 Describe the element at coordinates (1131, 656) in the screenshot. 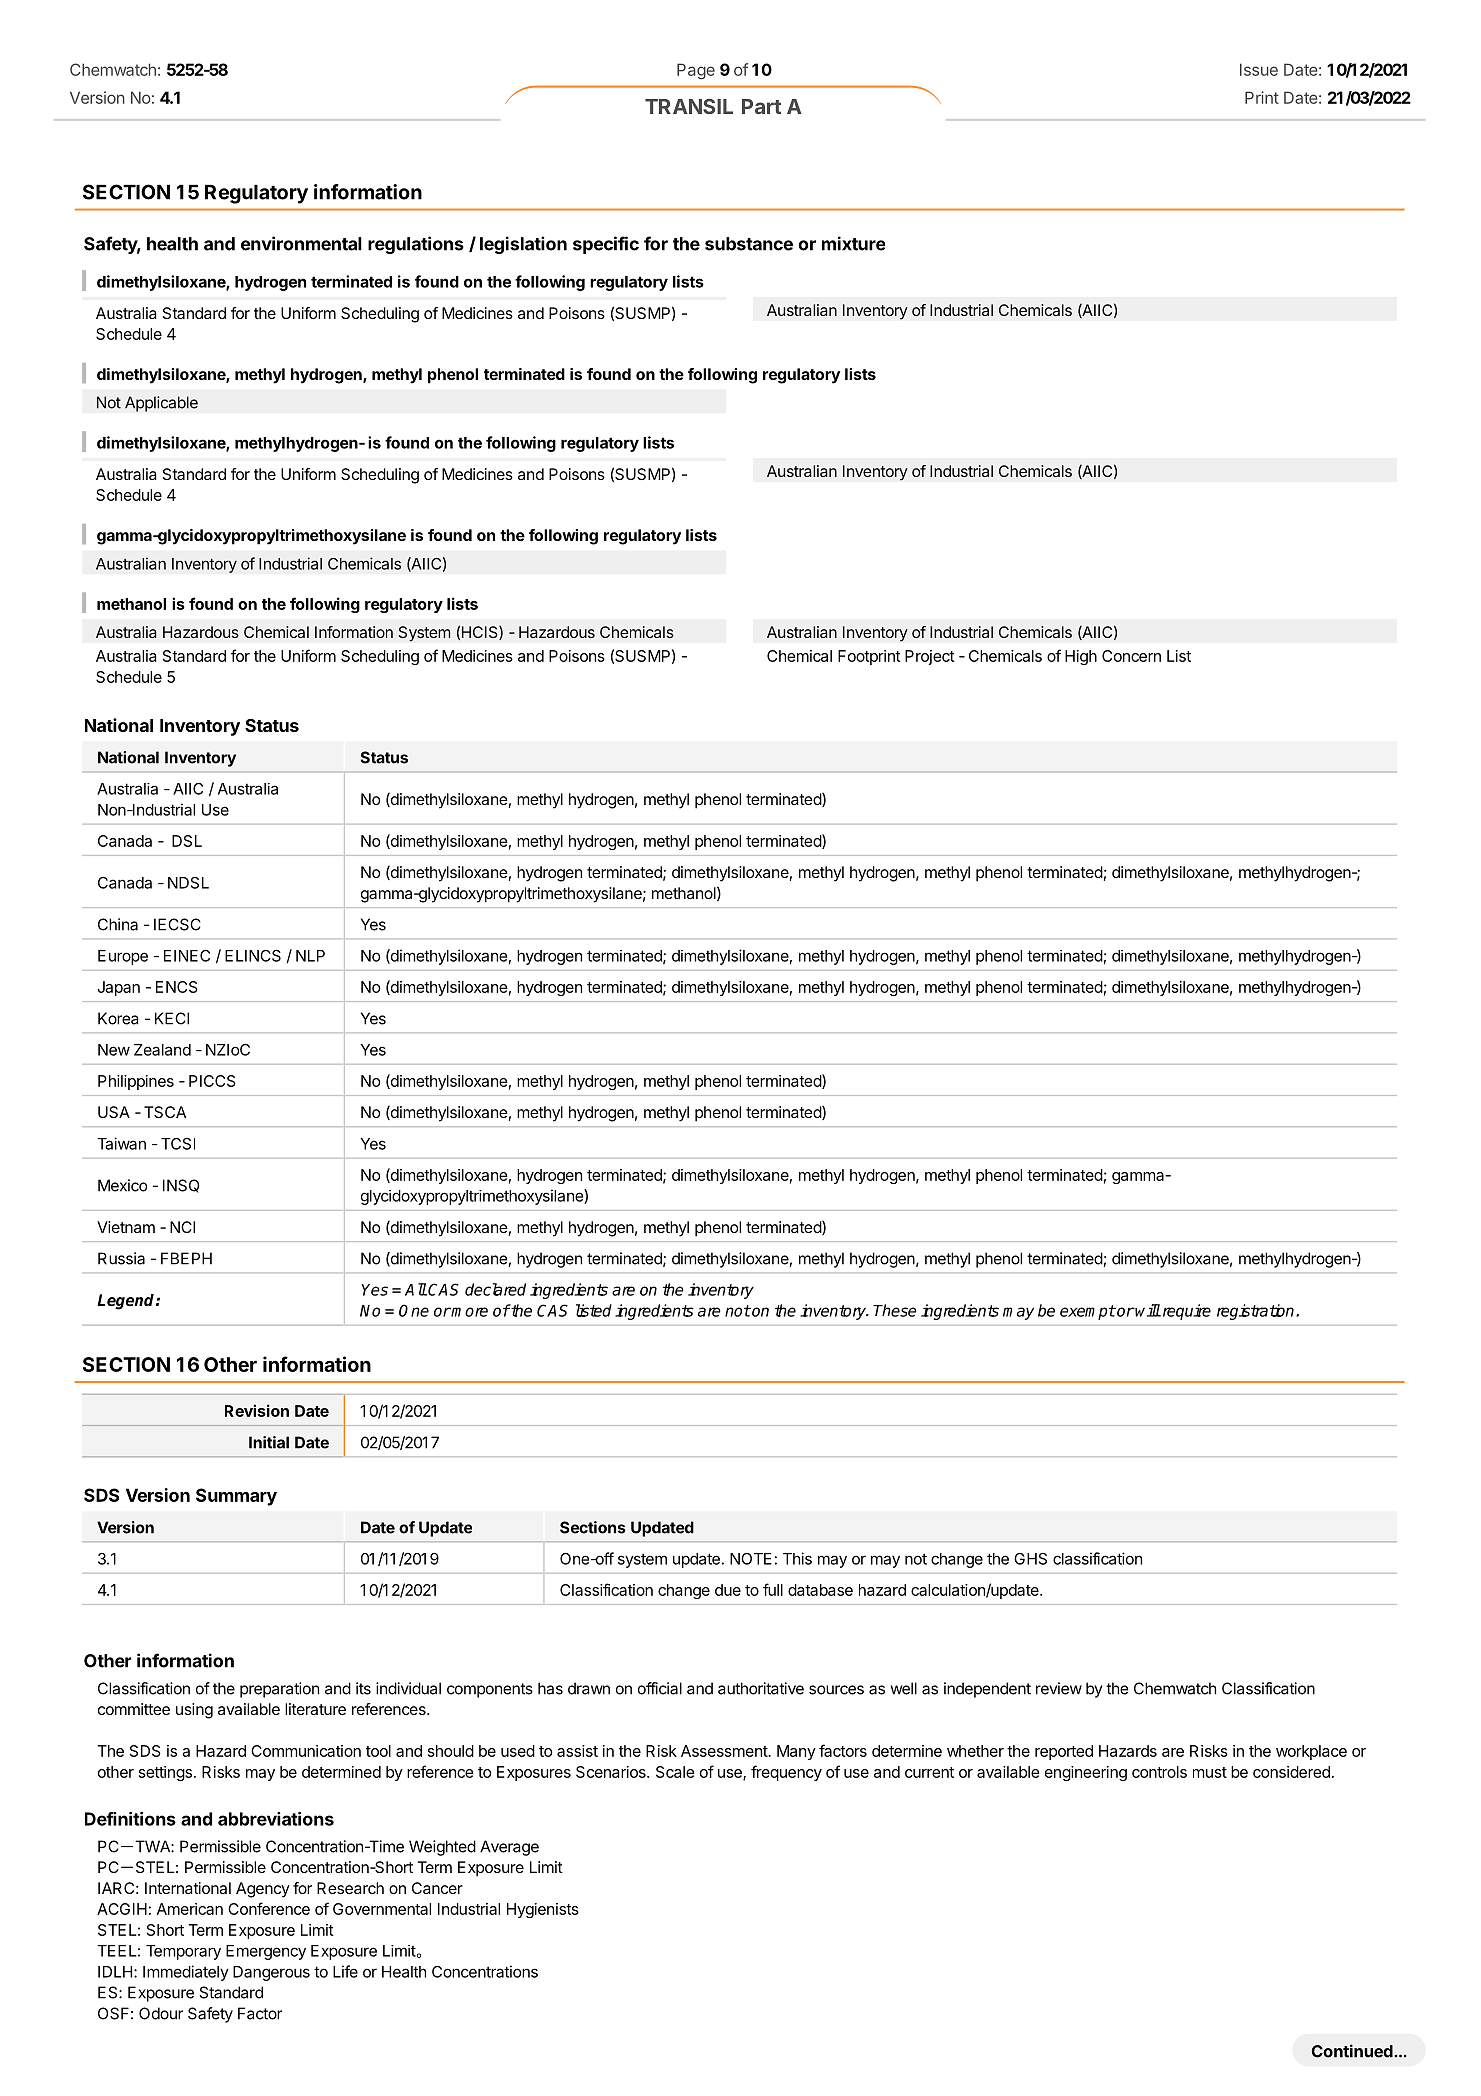

I see `Concern` at that location.
